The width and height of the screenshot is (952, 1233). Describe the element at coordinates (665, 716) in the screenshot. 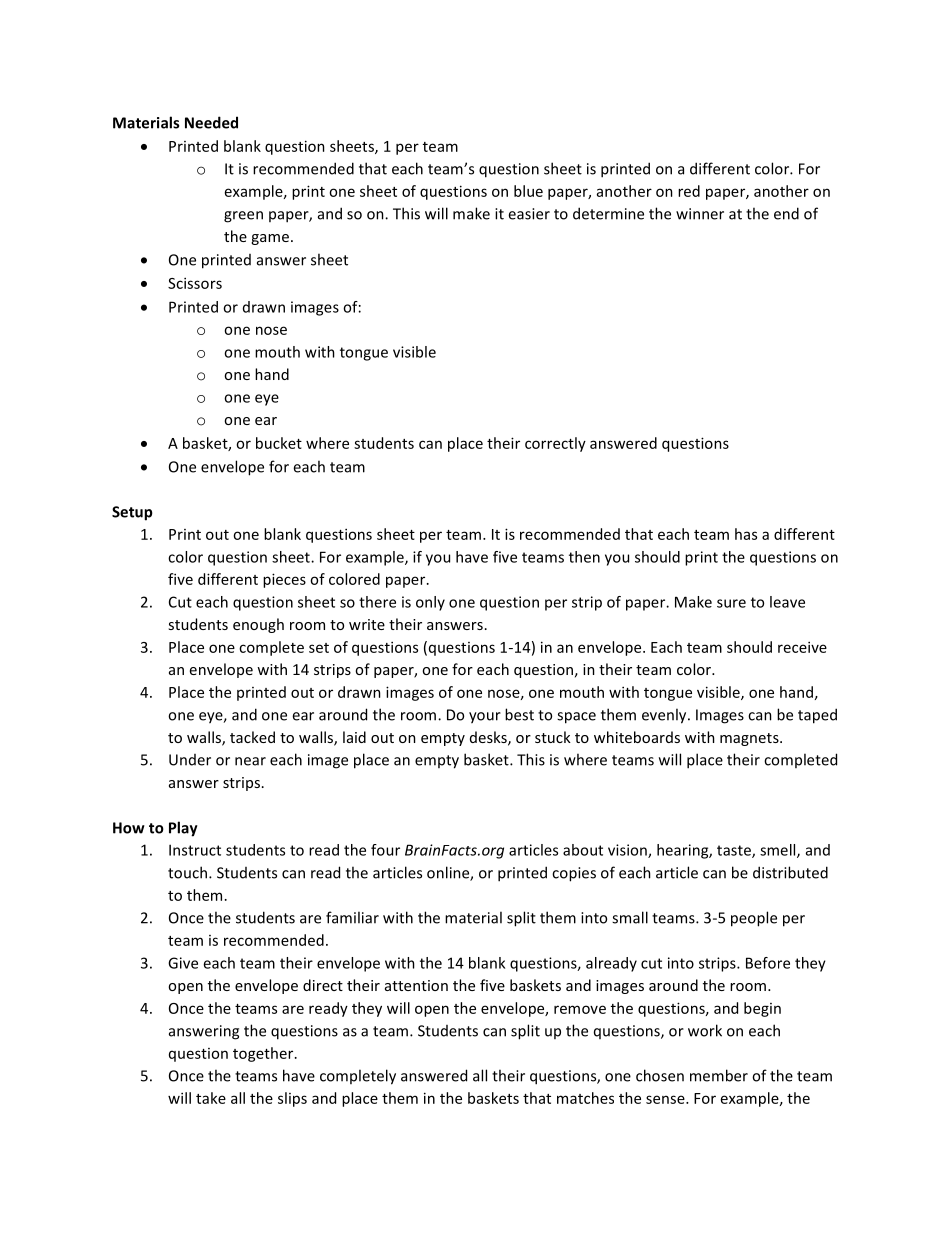

I see `evenly` at that location.
